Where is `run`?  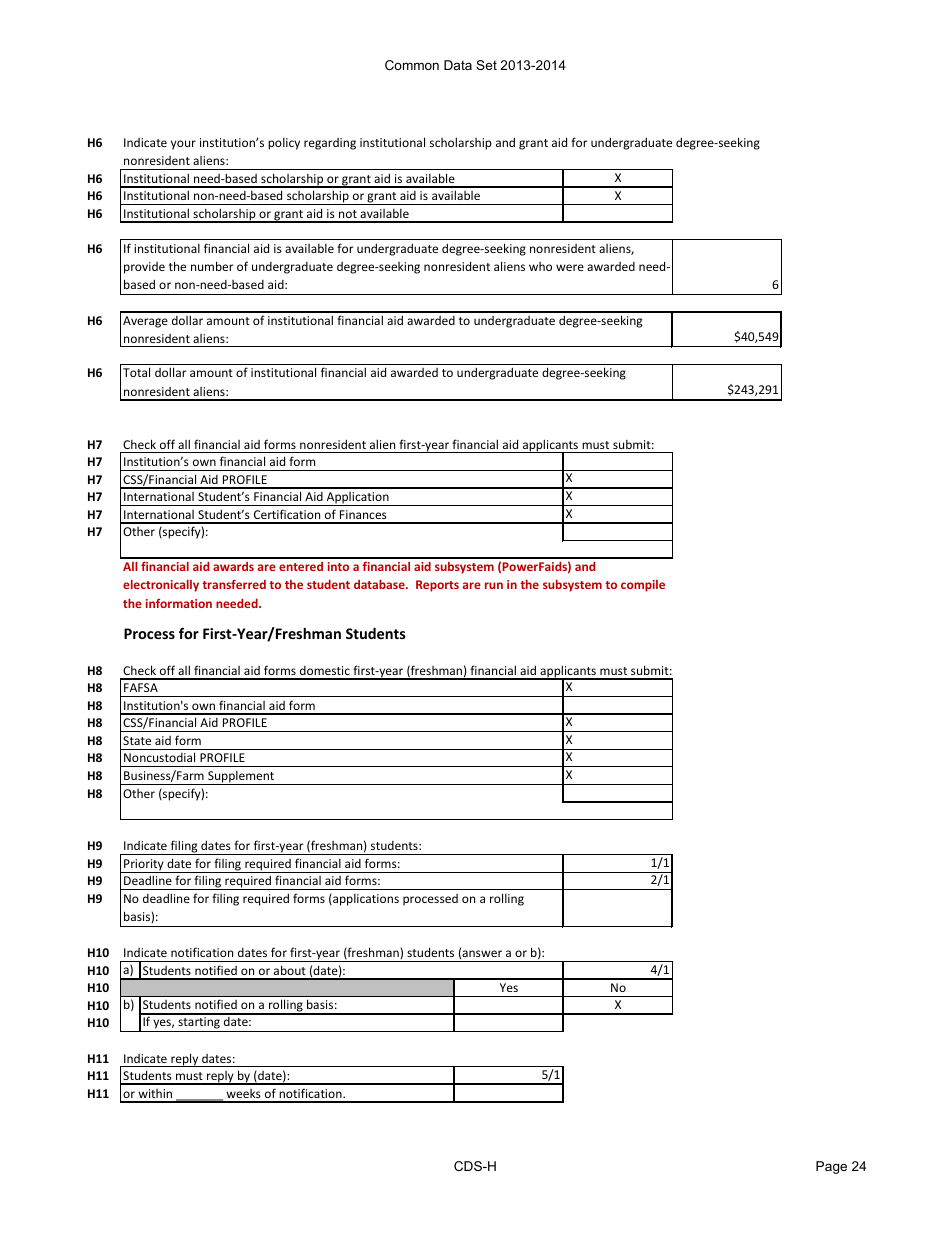 run is located at coordinates (494, 585).
